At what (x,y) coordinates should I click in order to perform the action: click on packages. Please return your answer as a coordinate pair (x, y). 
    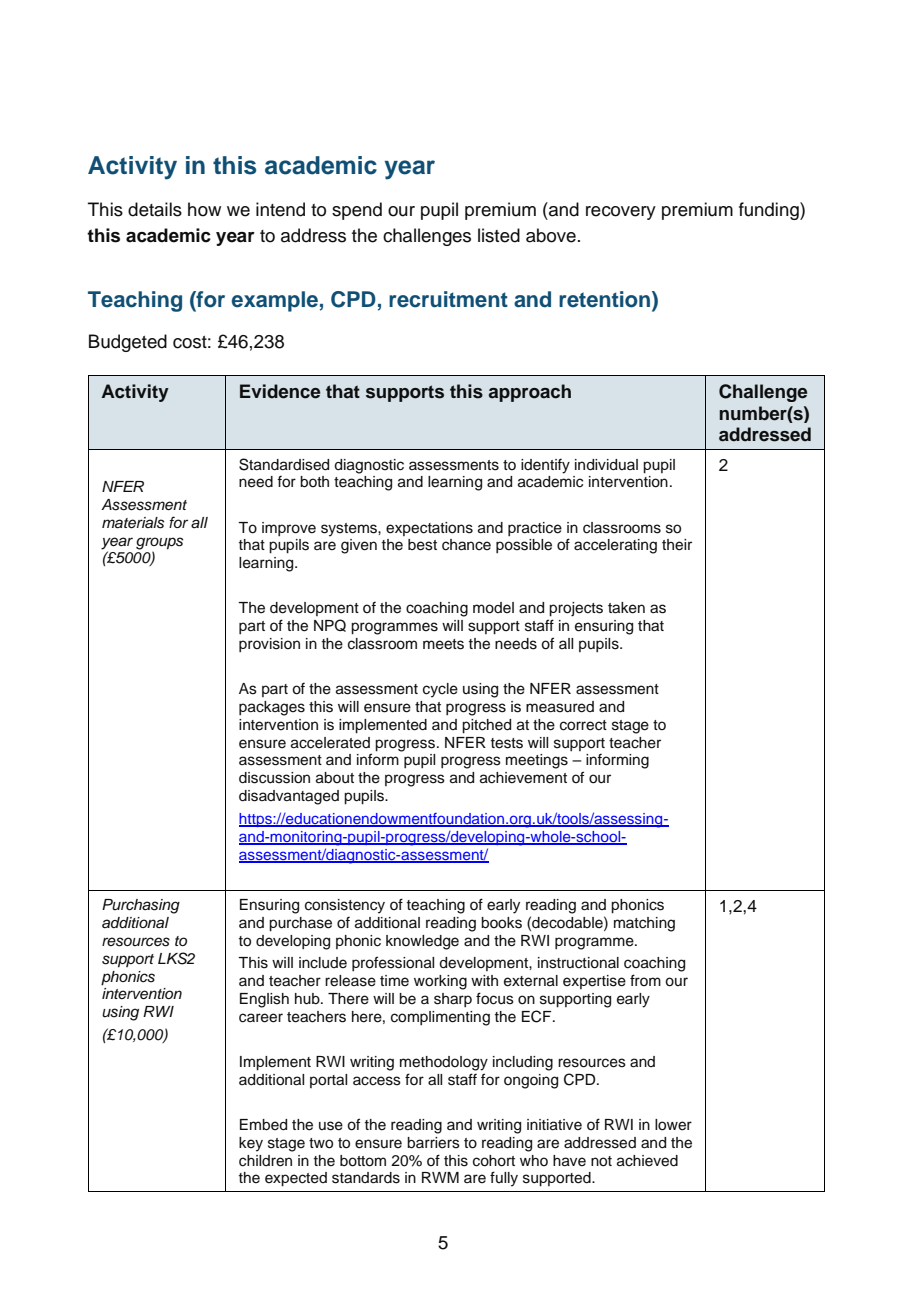
    Looking at the image, I should click on (272, 708).
